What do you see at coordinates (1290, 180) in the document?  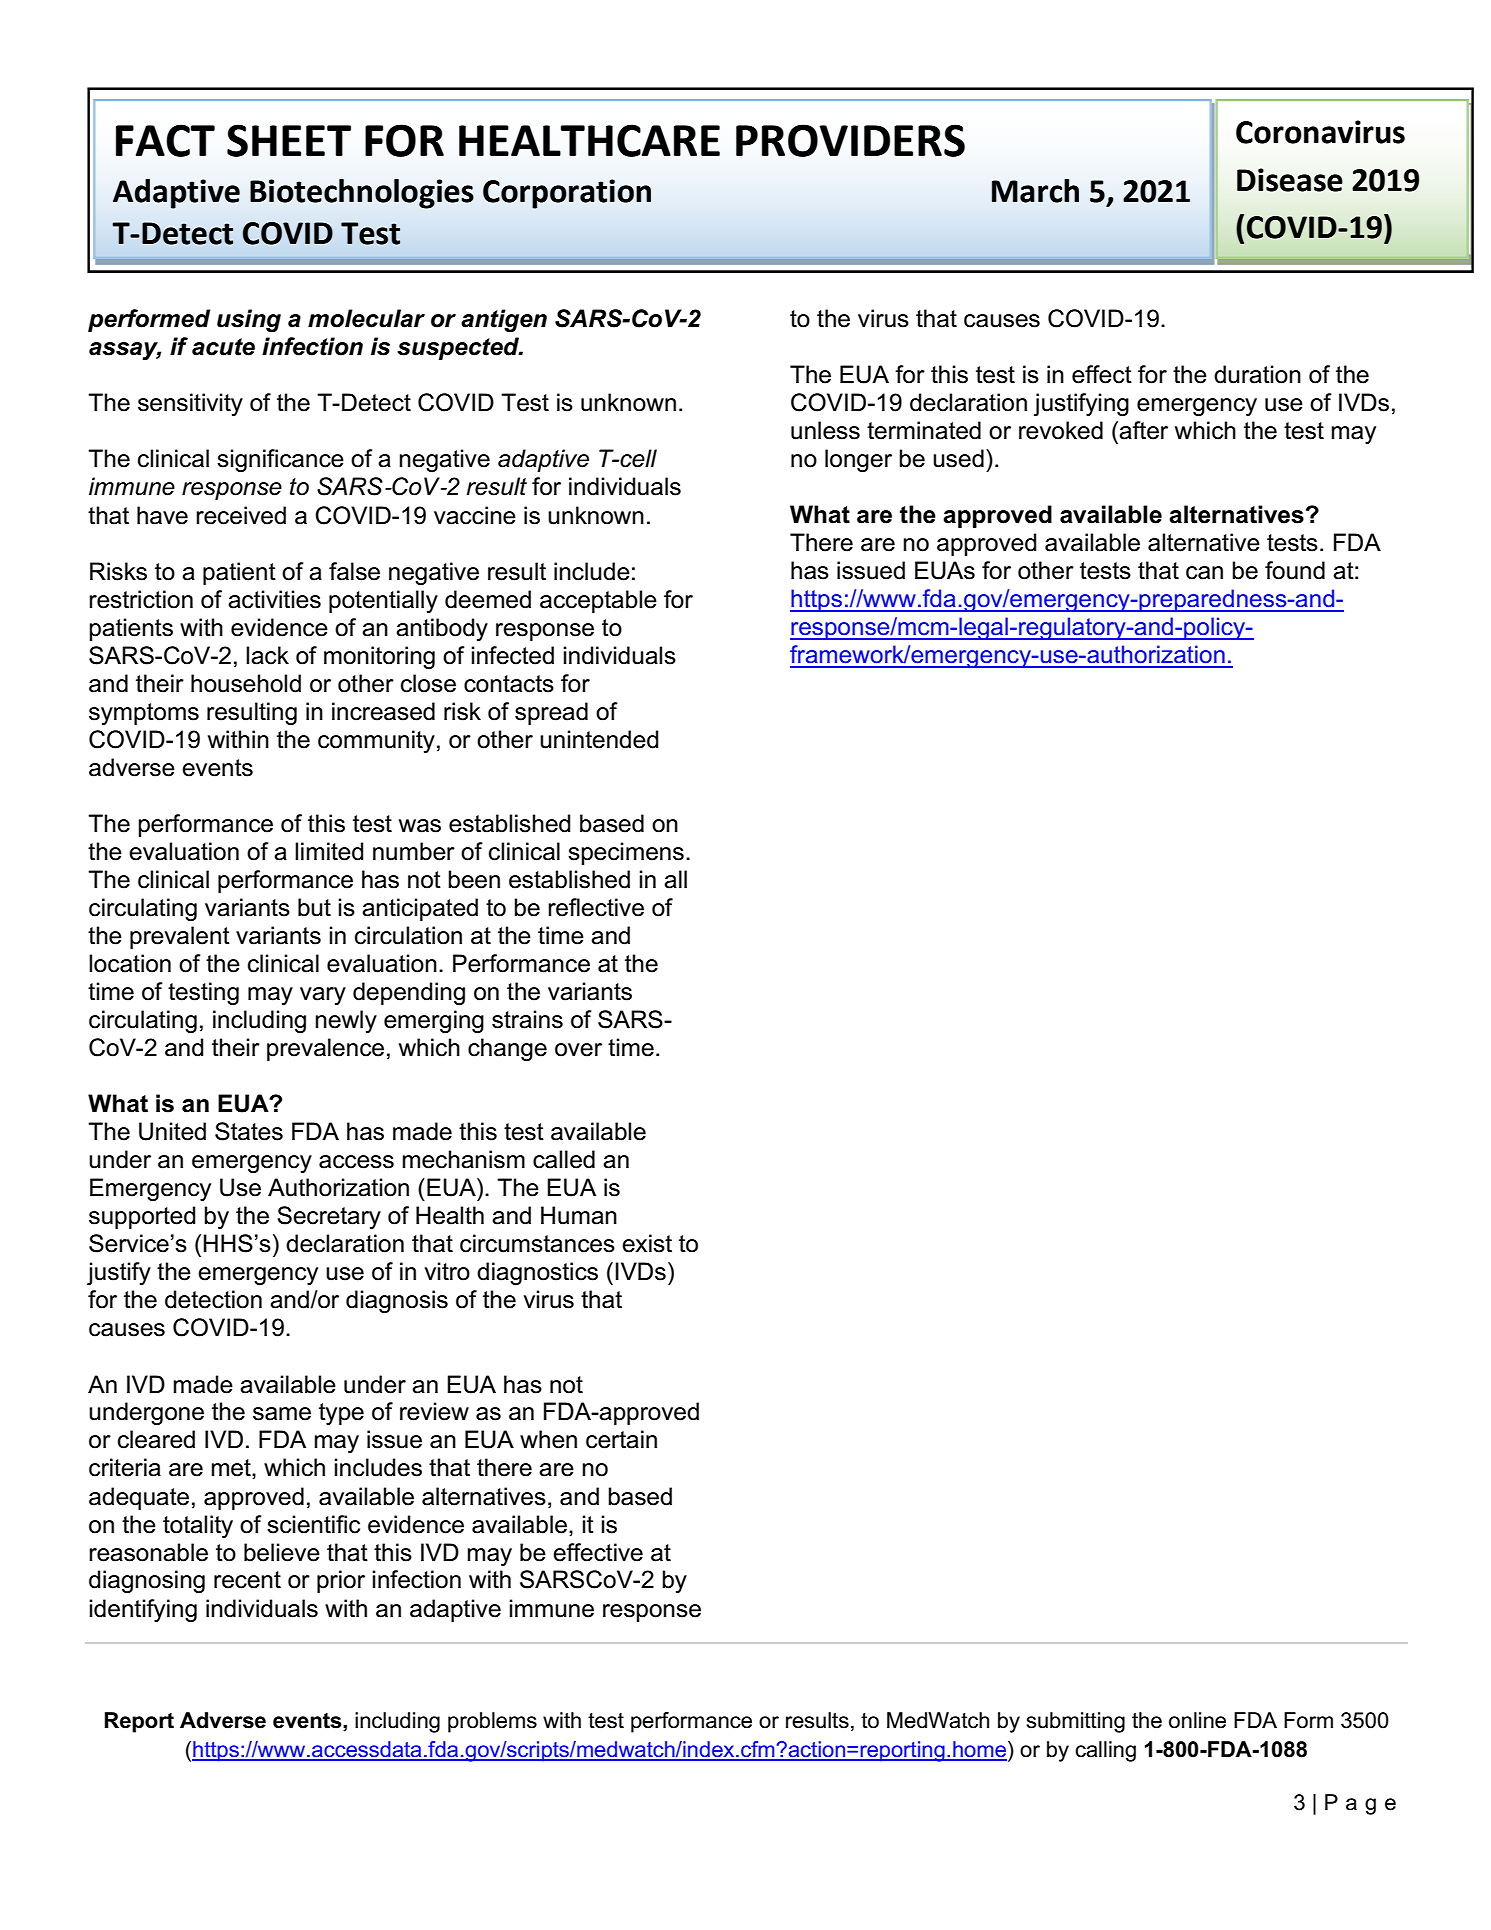 I see `Disease` at bounding box center [1290, 180].
